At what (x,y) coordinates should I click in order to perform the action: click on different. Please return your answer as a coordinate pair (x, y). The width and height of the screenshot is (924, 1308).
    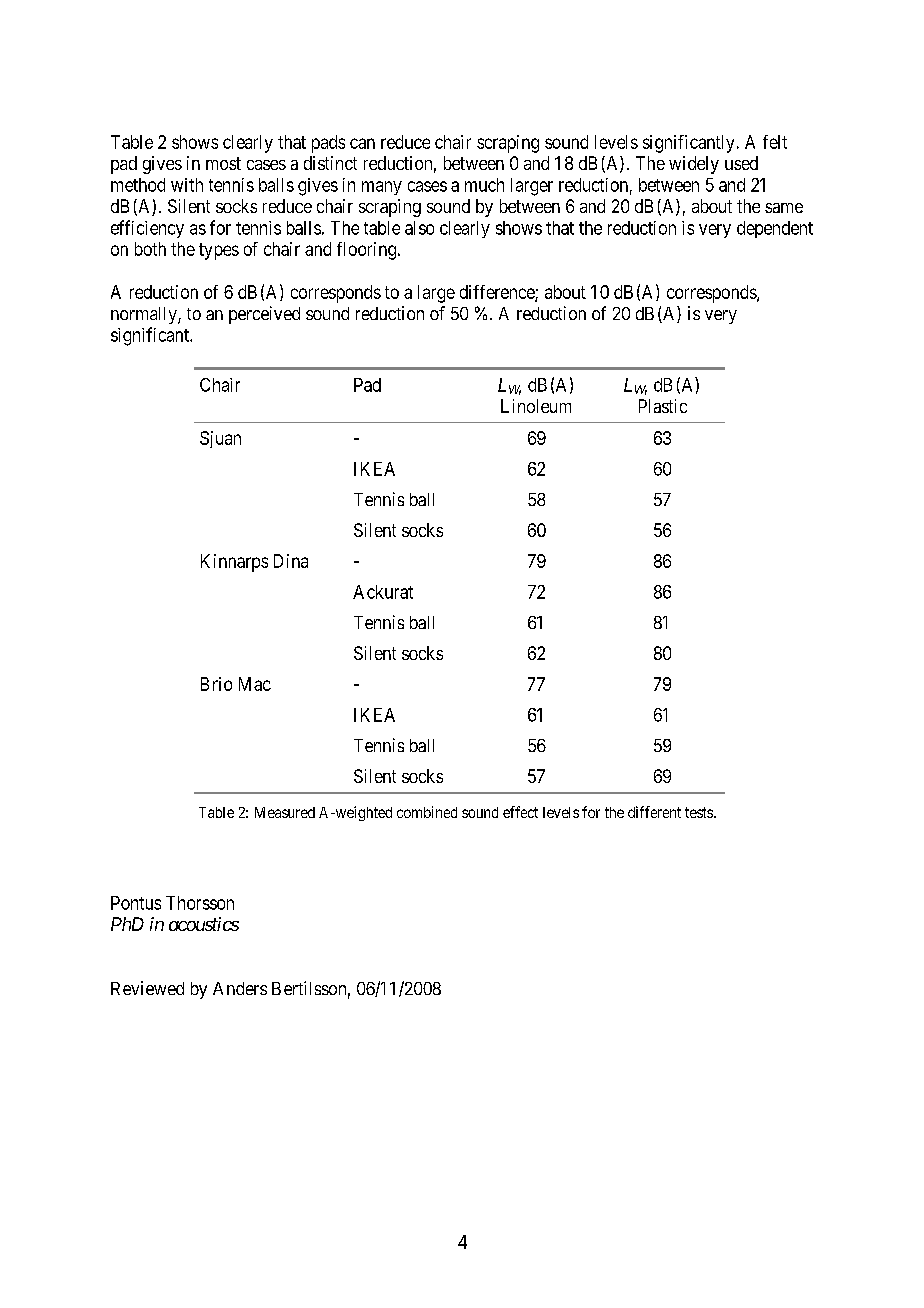
    Looking at the image, I should click on (654, 812).
